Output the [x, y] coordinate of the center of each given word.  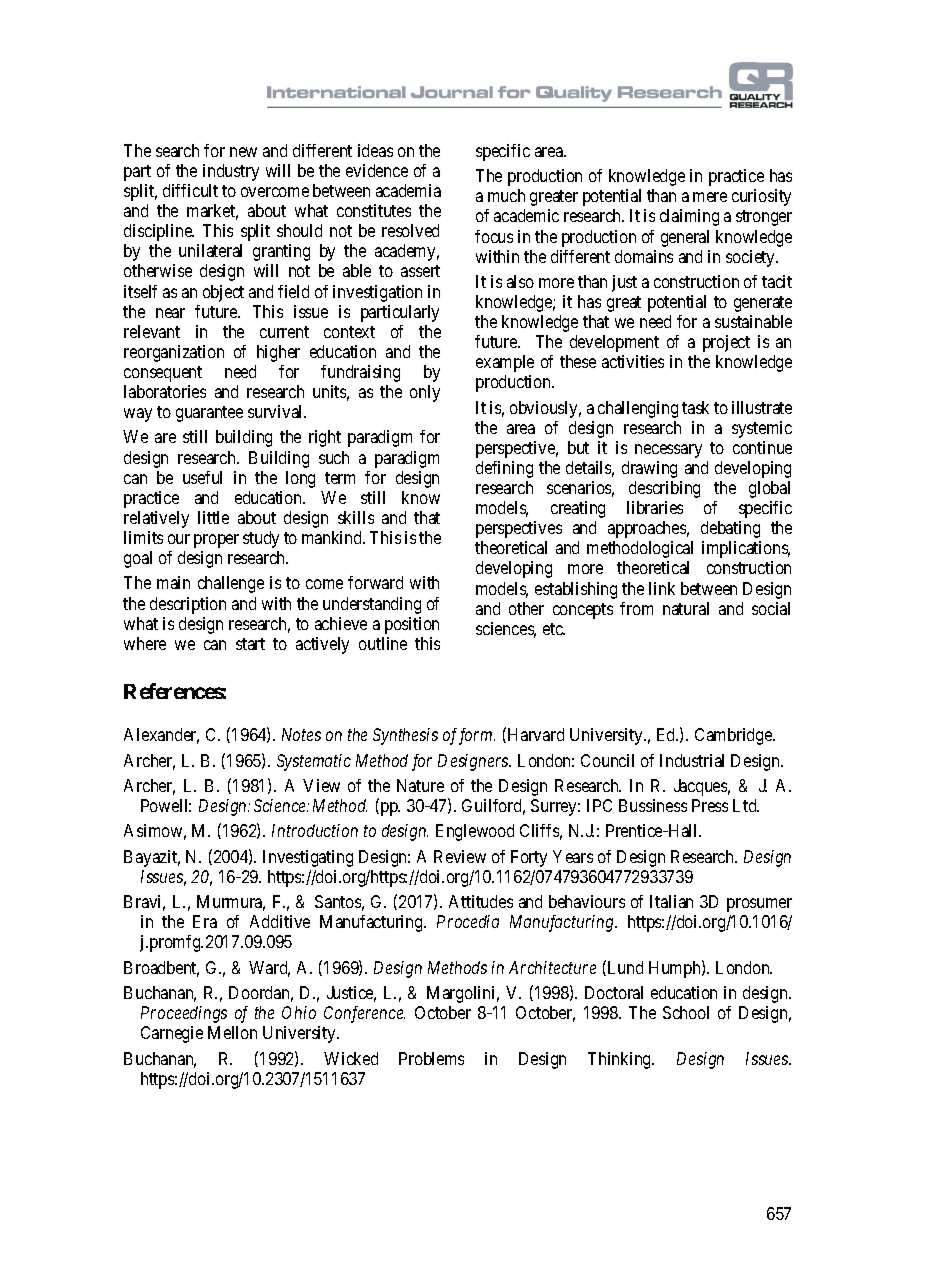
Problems [431, 1058]
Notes [301, 734]
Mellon [232, 1032]
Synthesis [405, 736]
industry [231, 172]
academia [408, 190]
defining [504, 469]
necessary [668, 451]
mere [710, 197]
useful [202, 477]
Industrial [692, 760]
